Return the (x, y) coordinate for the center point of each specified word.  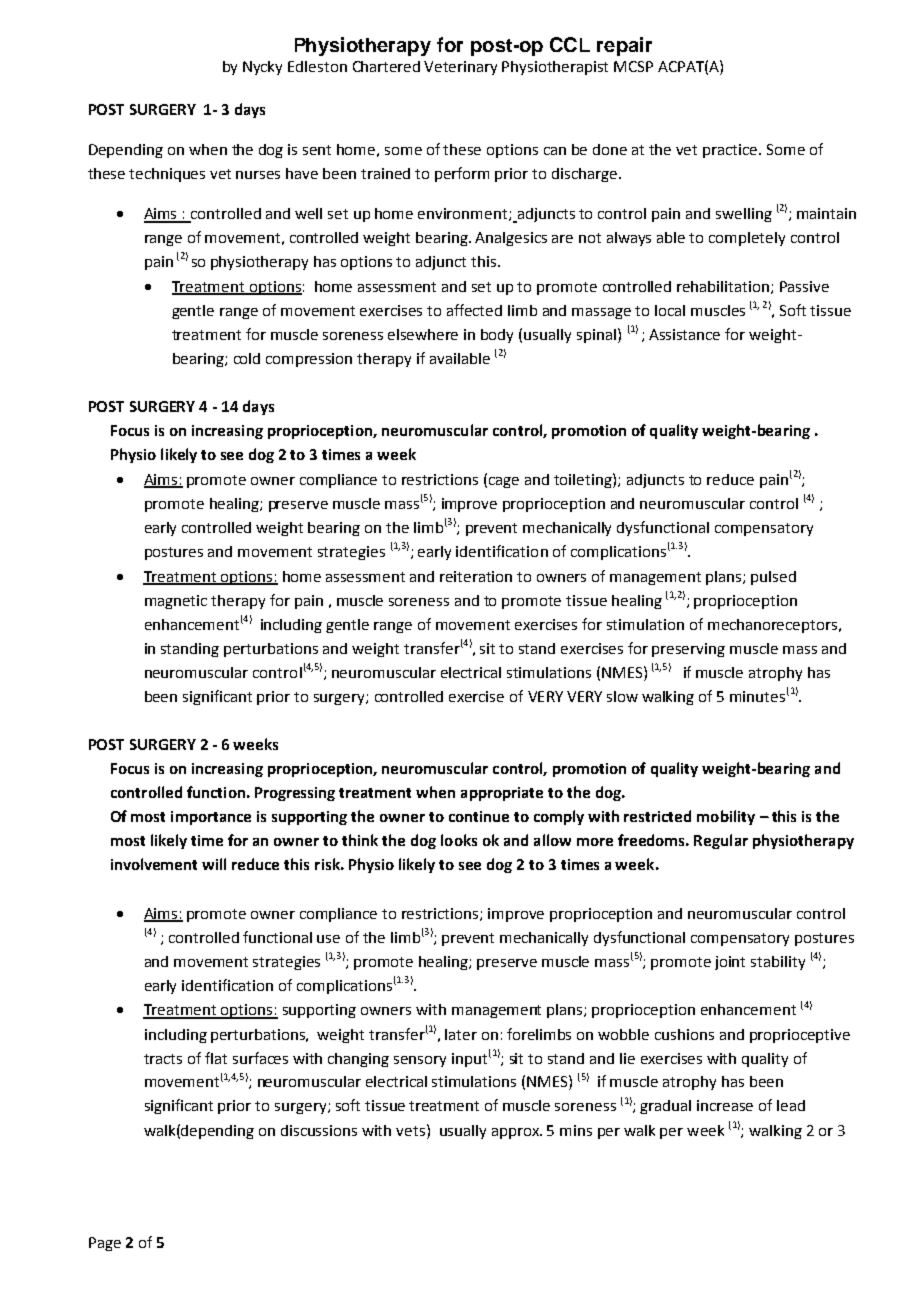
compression (309, 360)
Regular (721, 841)
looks (459, 840)
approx (516, 1133)
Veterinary (460, 68)
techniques (167, 175)
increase (725, 1105)
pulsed (773, 578)
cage (504, 482)
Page (105, 1244)
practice (731, 151)
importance (211, 818)
